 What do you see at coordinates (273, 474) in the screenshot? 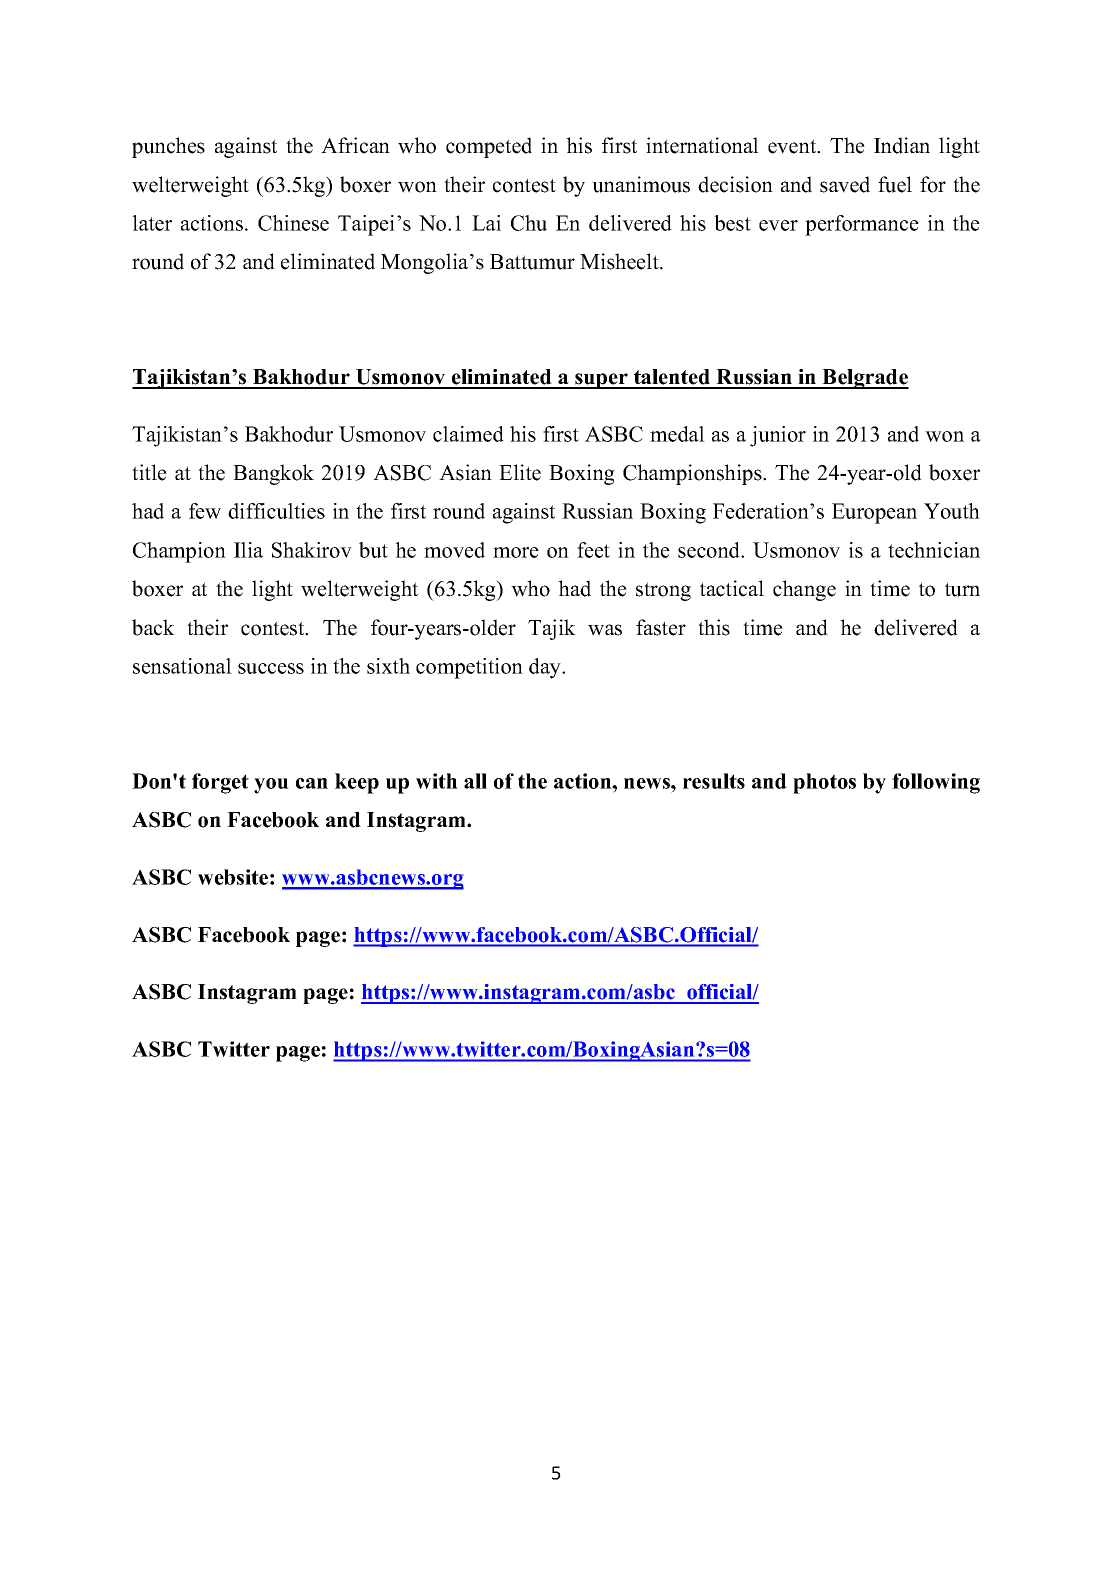
I see `Bangkok` at bounding box center [273, 474].
